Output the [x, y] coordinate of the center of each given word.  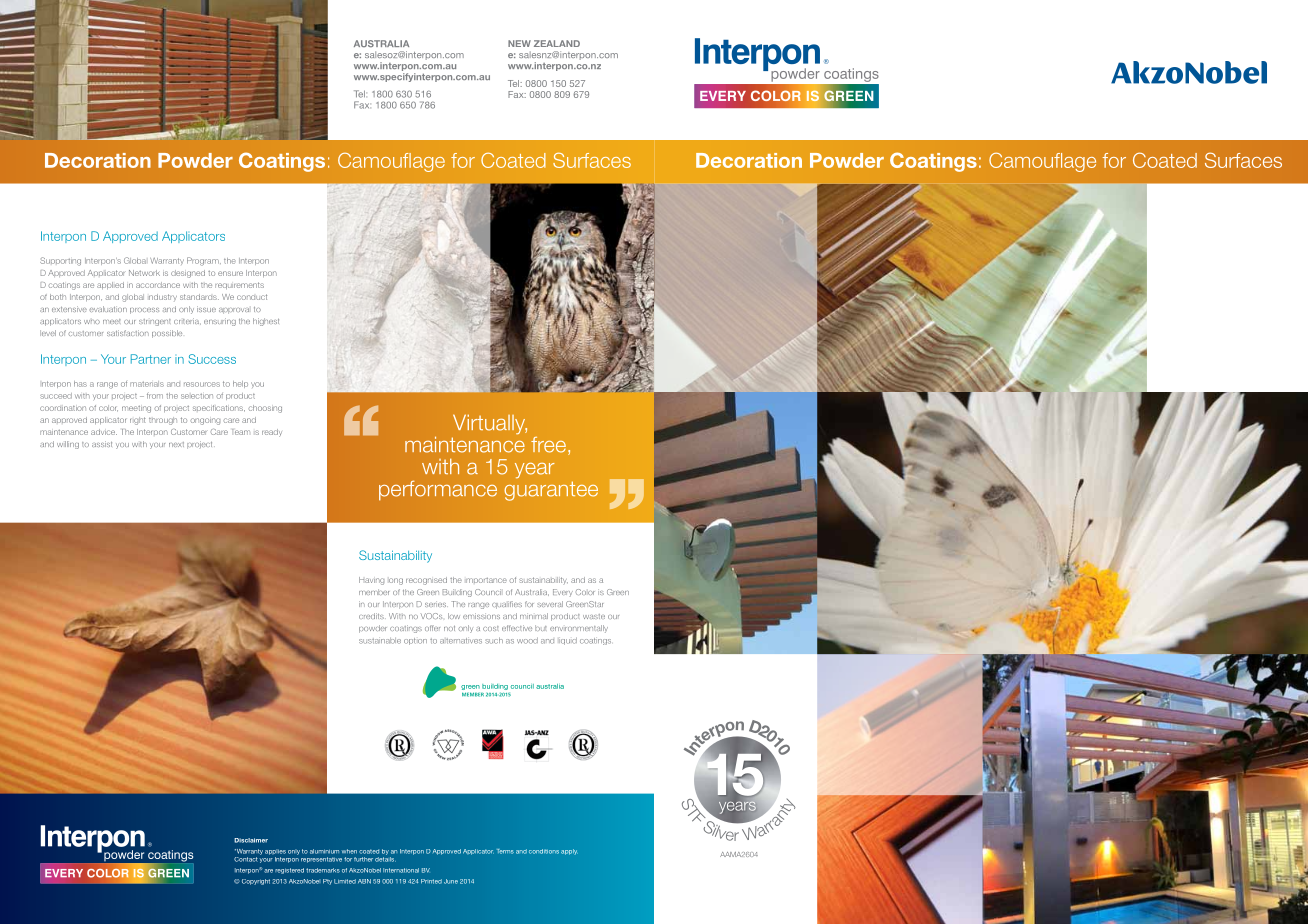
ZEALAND [557, 43]
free [548, 445]
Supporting [60, 261]
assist [102, 444]
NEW [519, 43]
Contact [246, 859]
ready [272, 433]
